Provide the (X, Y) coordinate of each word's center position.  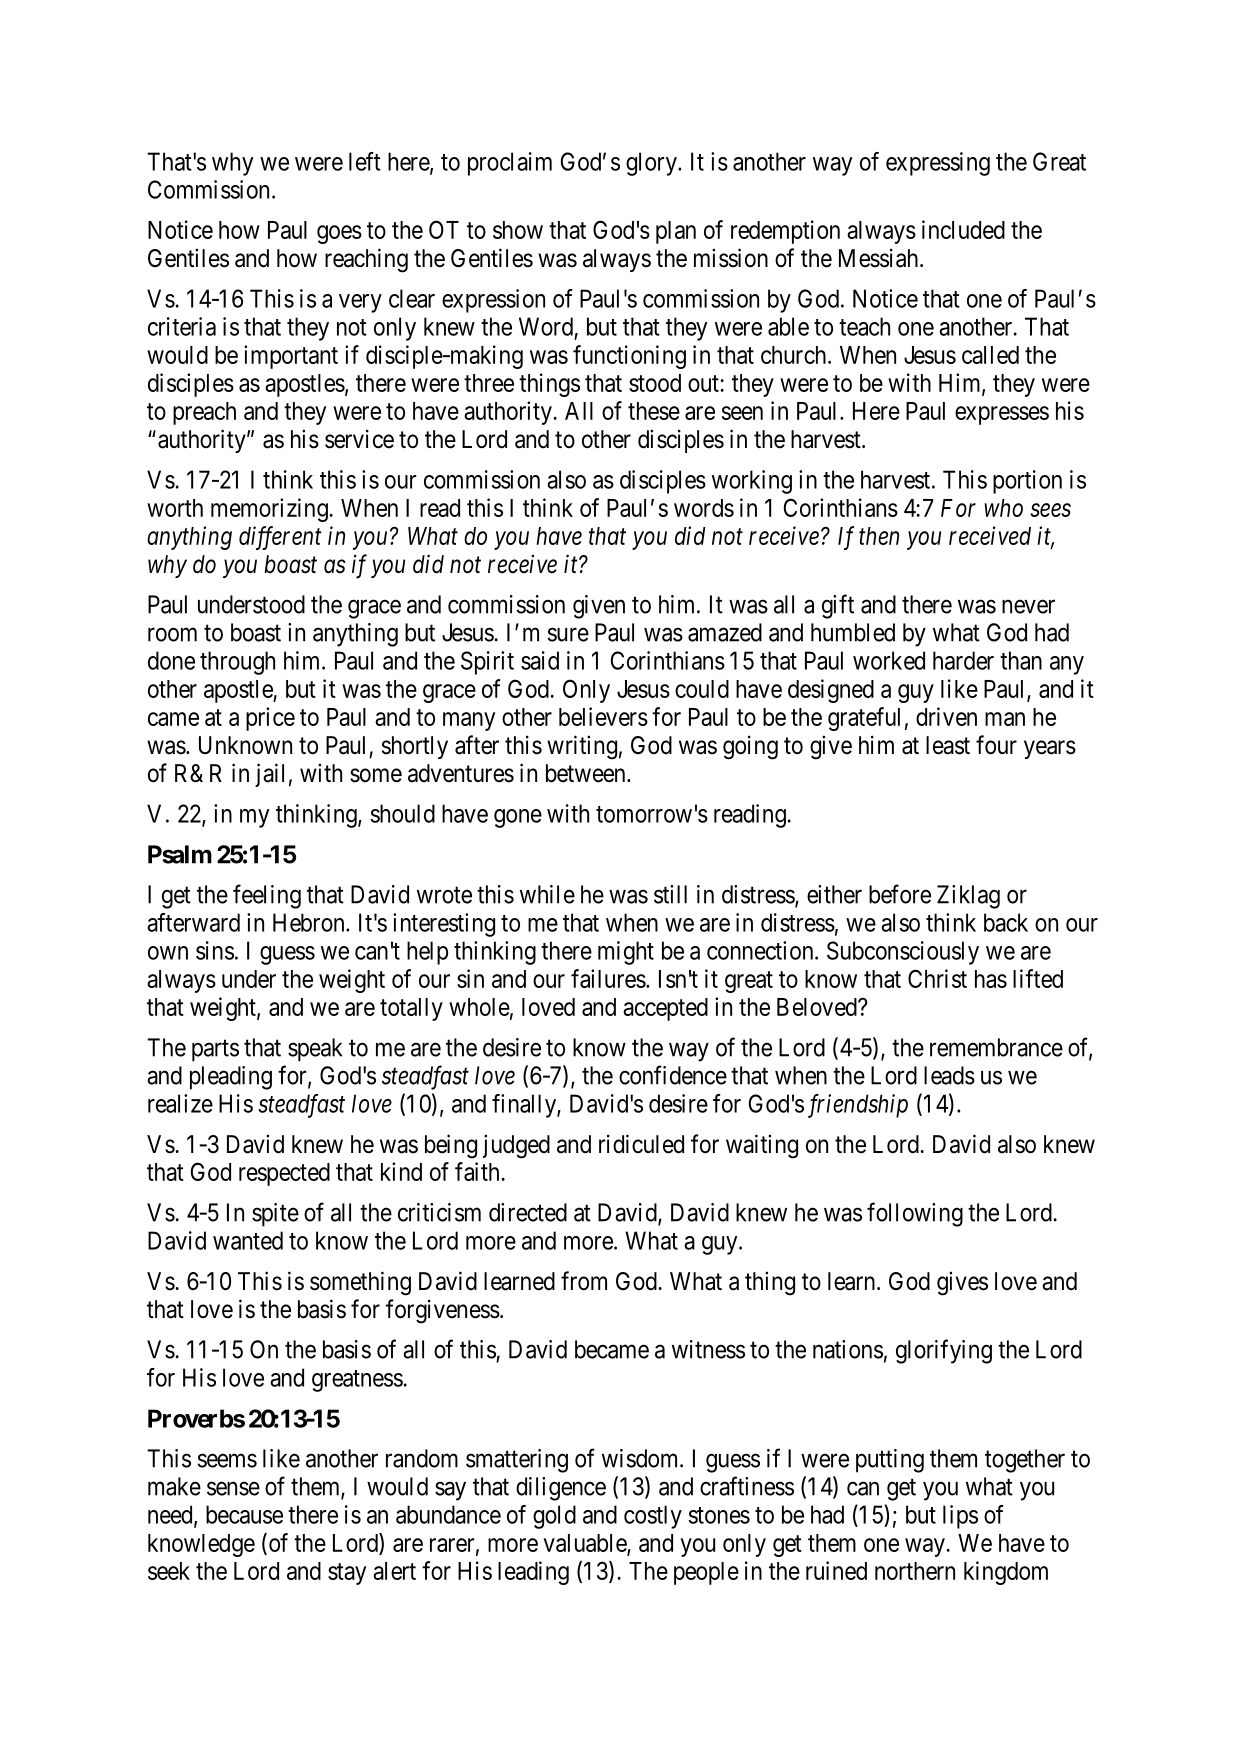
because (244, 1514)
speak (315, 1050)
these (654, 411)
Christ (937, 978)
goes (339, 234)
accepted (665, 1009)
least (948, 745)
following (915, 1214)
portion (1027, 482)
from (584, 1281)
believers (603, 716)
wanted (248, 1240)
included (963, 229)
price (270, 719)
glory (652, 164)
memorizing (270, 510)
